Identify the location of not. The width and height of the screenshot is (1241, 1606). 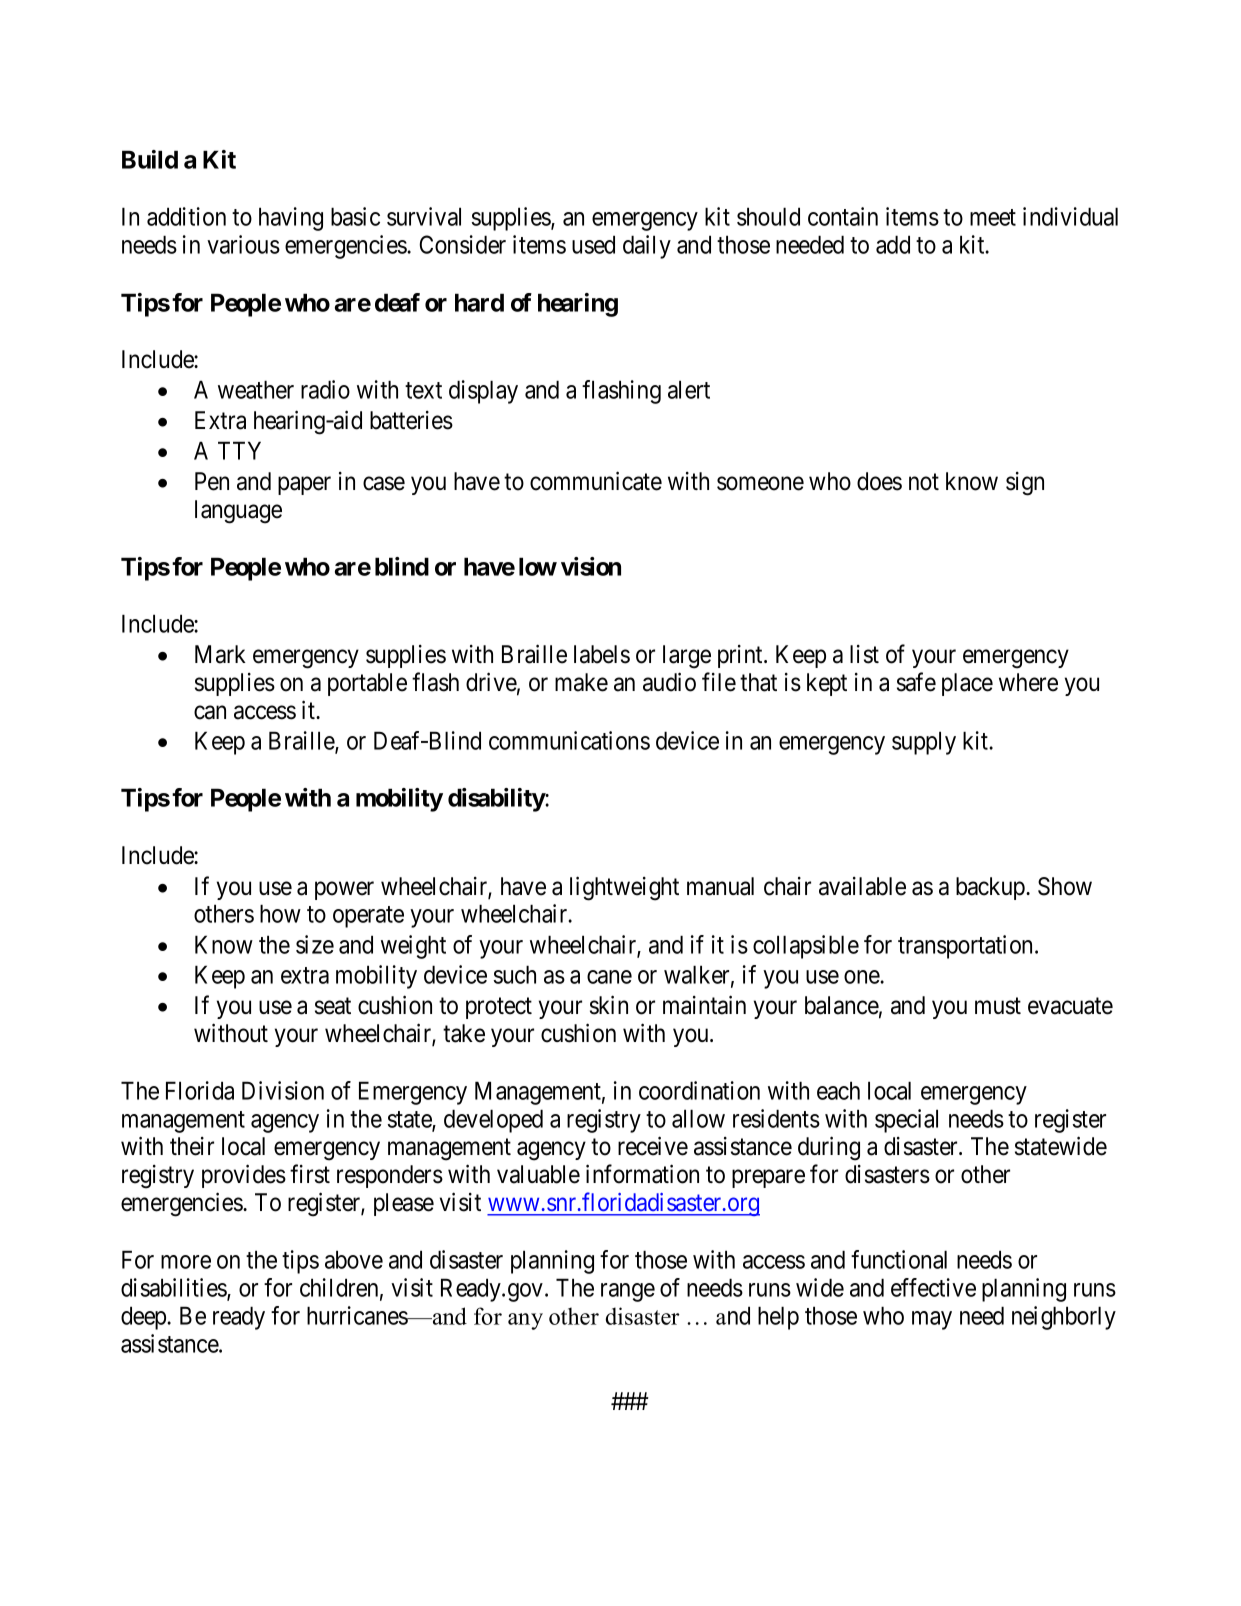
(924, 482).
